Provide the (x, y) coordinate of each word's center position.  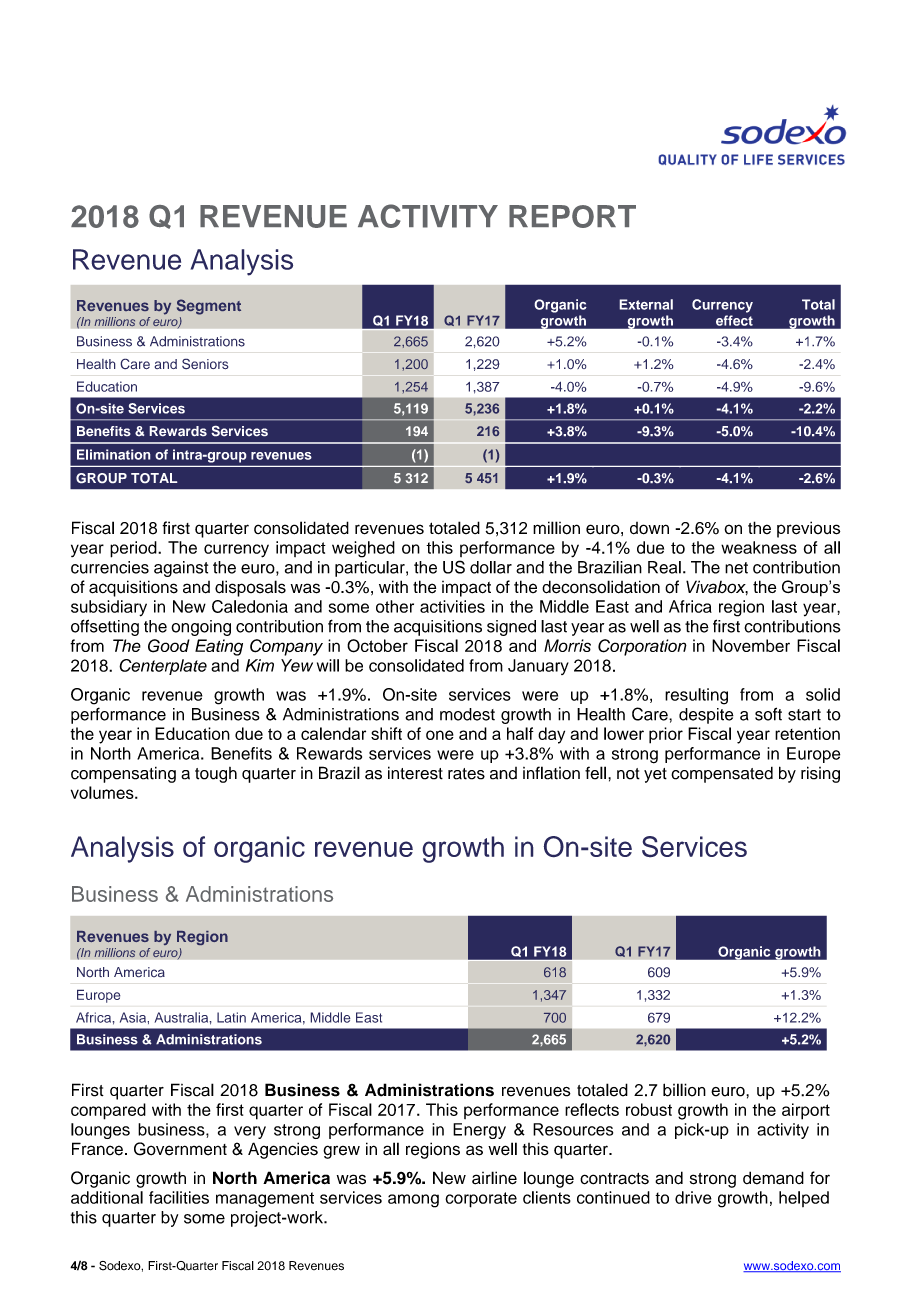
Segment (209, 307)
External (646, 304)
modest (467, 714)
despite (706, 716)
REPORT (572, 216)
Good (169, 646)
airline (494, 1178)
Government (180, 1149)
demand (773, 1178)
